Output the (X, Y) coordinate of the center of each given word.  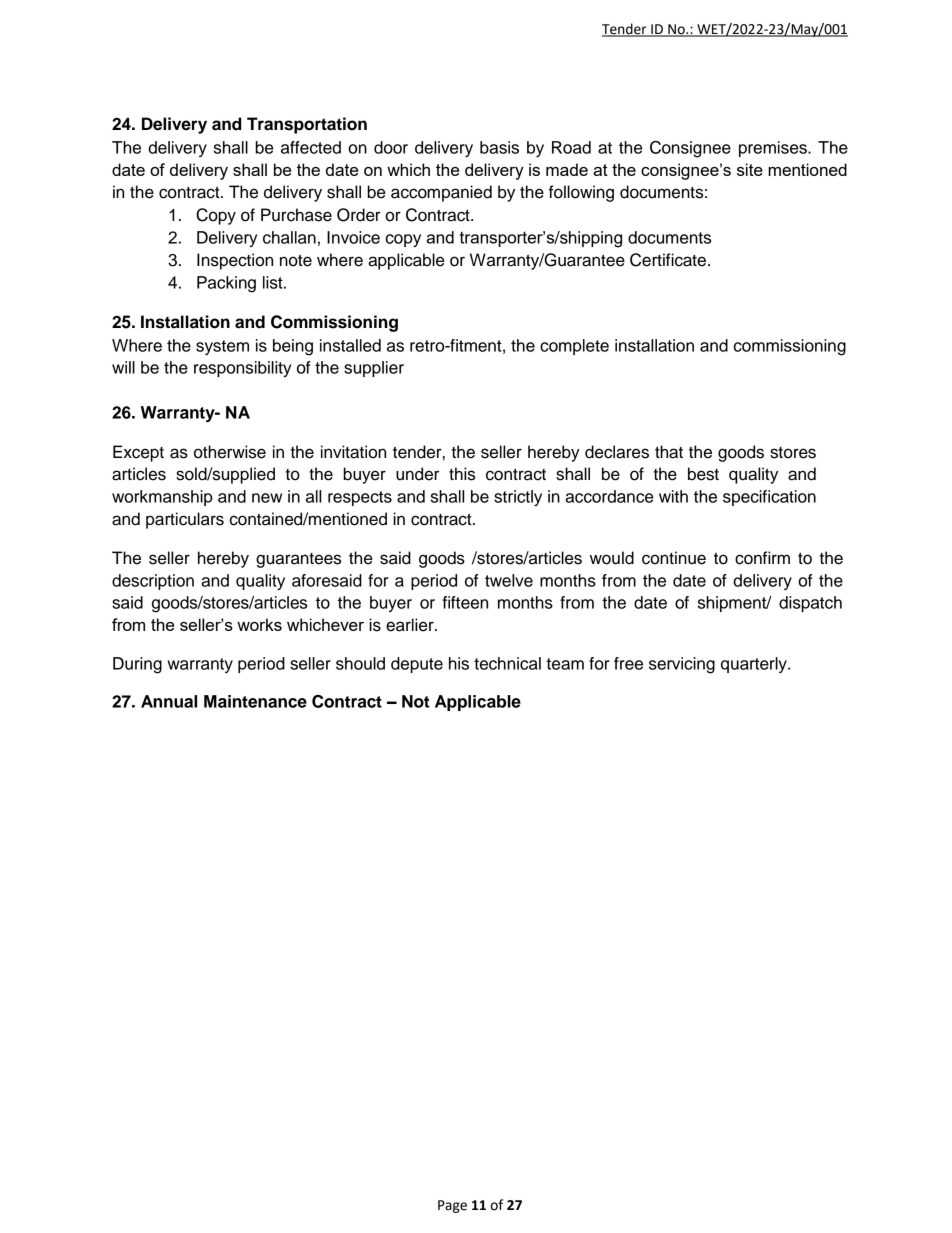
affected (311, 147)
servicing (682, 665)
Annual (169, 701)
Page (452, 1206)
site (750, 169)
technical (507, 663)
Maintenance (255, 701)
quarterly (755, 665)
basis (499, 147)
